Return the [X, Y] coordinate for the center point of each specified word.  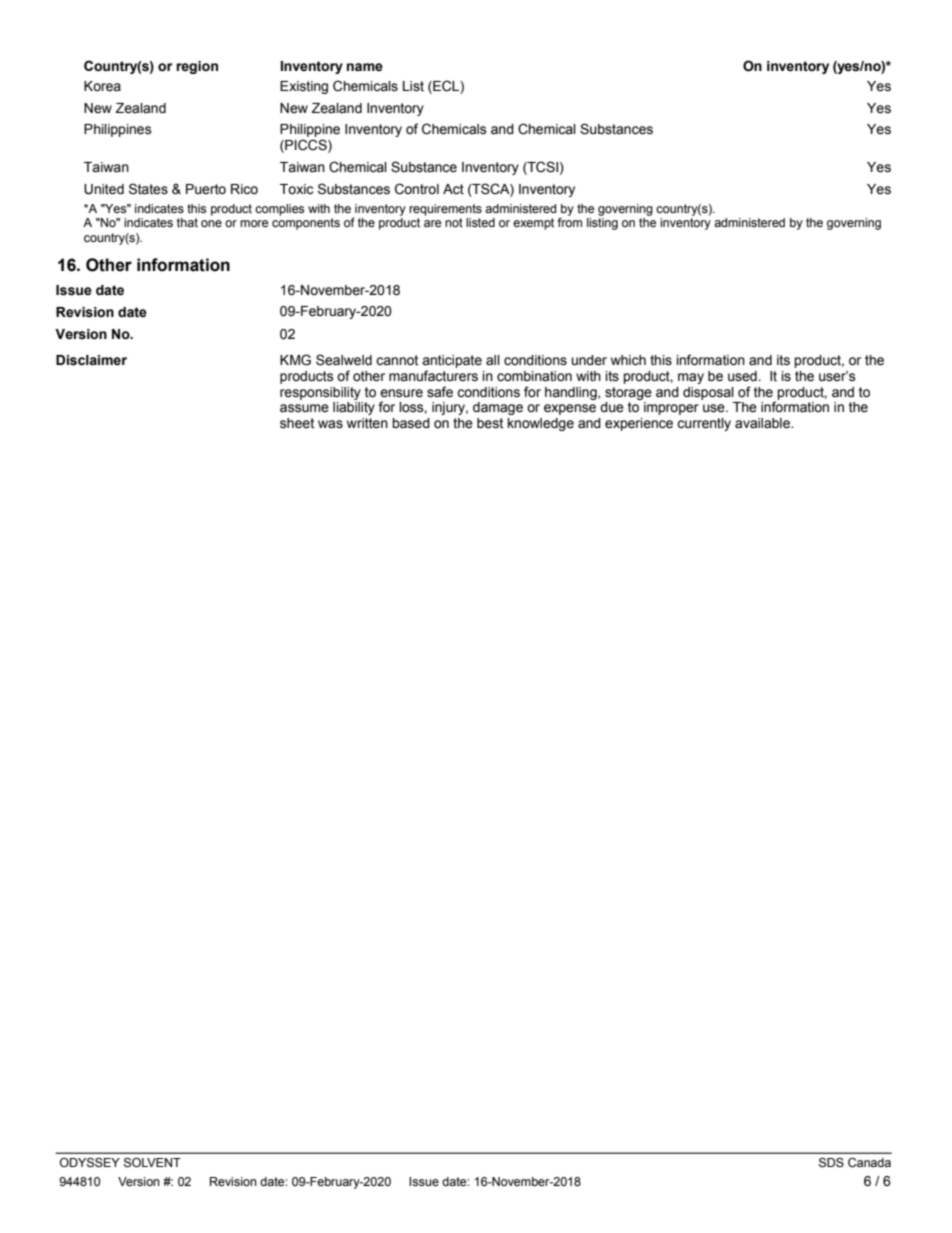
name [365, 67]
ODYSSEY [90, 1163]
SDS [831, 1163]
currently [704, 424]
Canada [869, 1163]
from [569, 222]
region [197, 67]
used [743, 376]
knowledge [541, 424]
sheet [297, 423]
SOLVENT [152, 1163]
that [187, 222]
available [763, 423]
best [490, 423]
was [330, 424]
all [493, 360]
